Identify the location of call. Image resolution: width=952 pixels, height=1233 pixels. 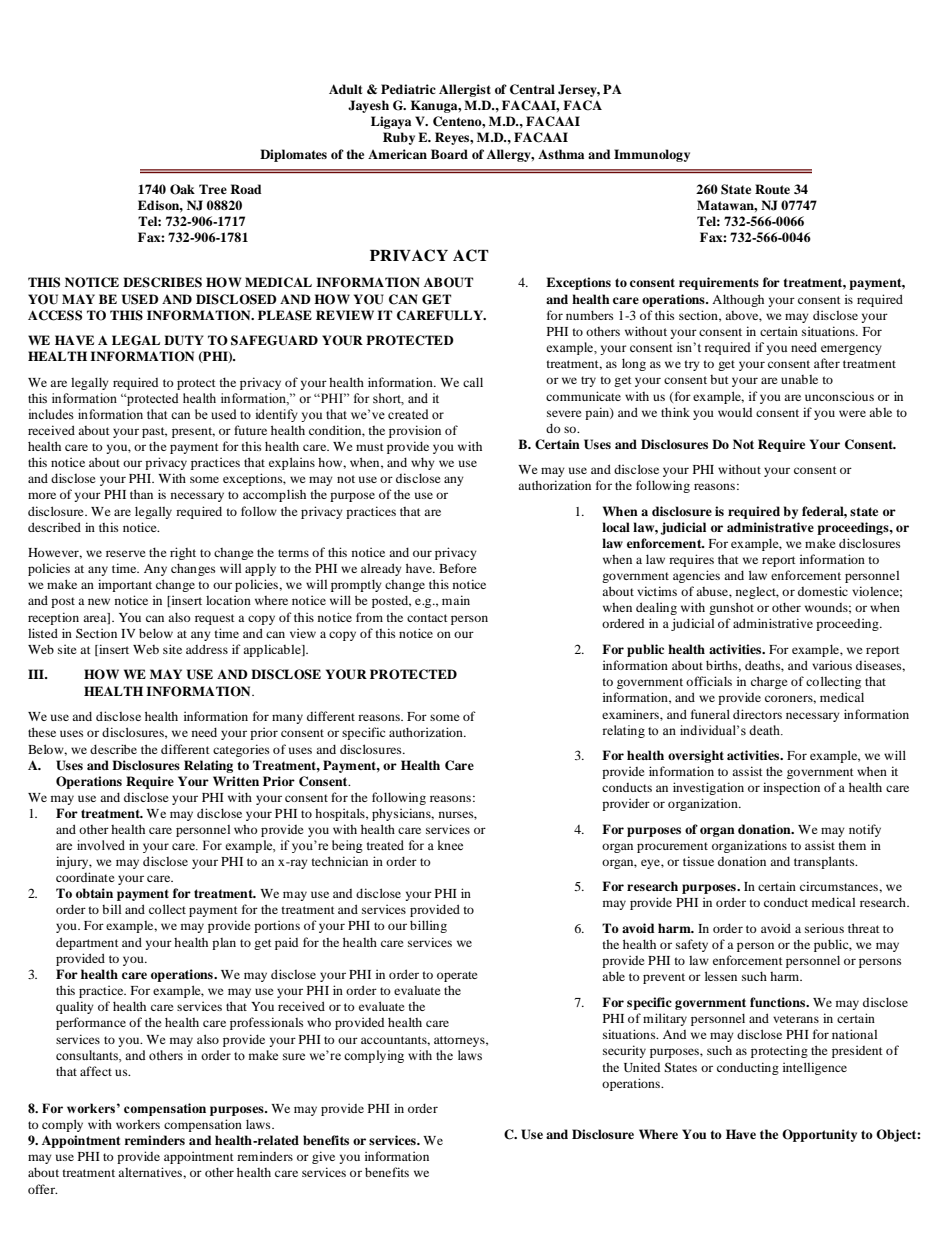
(473, 382).
